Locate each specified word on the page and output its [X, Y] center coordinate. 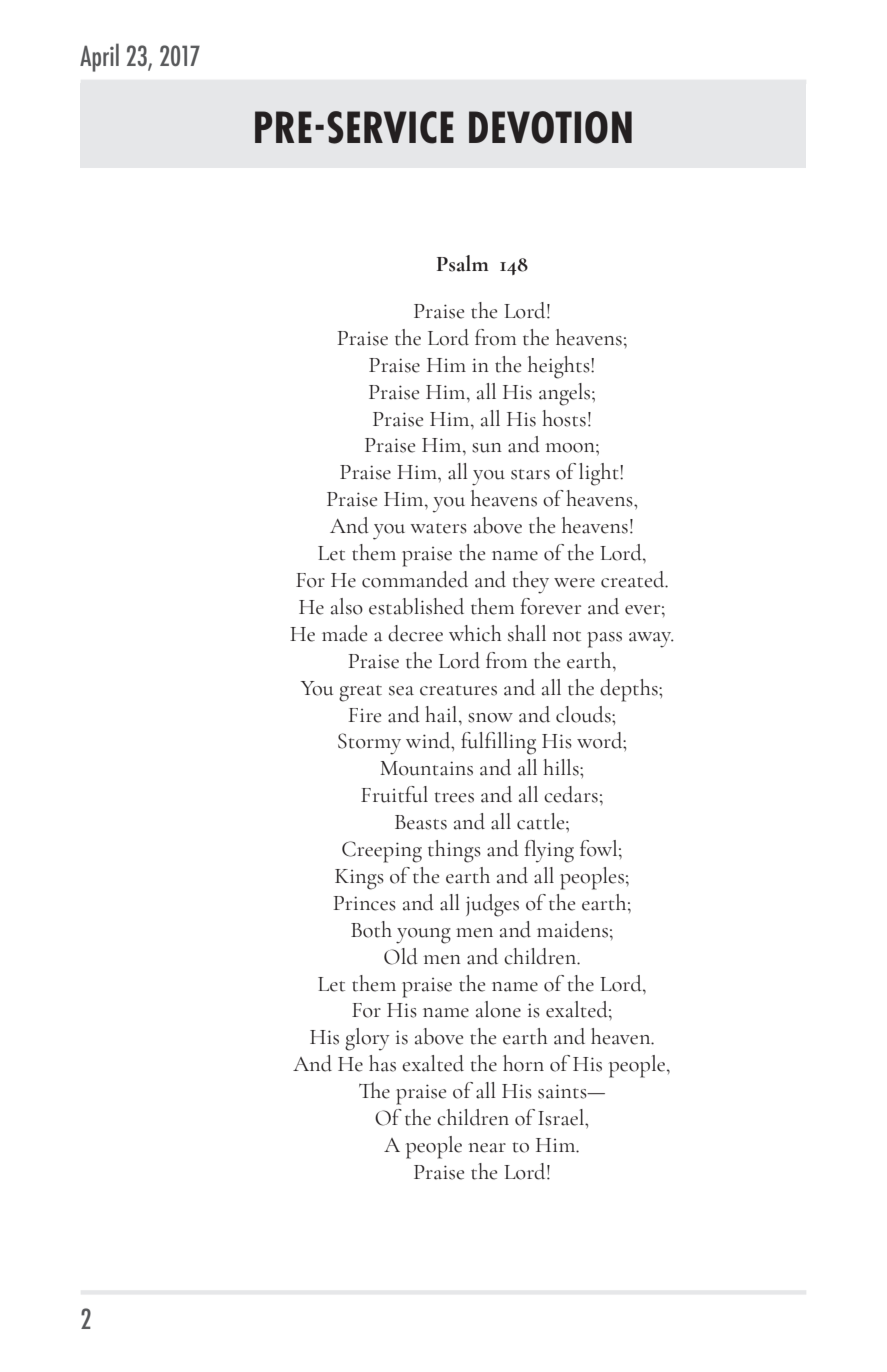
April [99, 57]
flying [549, 851]
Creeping [382, 852]
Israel [562, 1117]
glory [367, 1039]
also [347, 606]
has [382, 1063]
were [574, 583]
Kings [359, 879]
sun [487, 448]
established [416, 606]
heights [560, 367]
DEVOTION [550, 127]
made [344, 633]
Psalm [463, 263]
